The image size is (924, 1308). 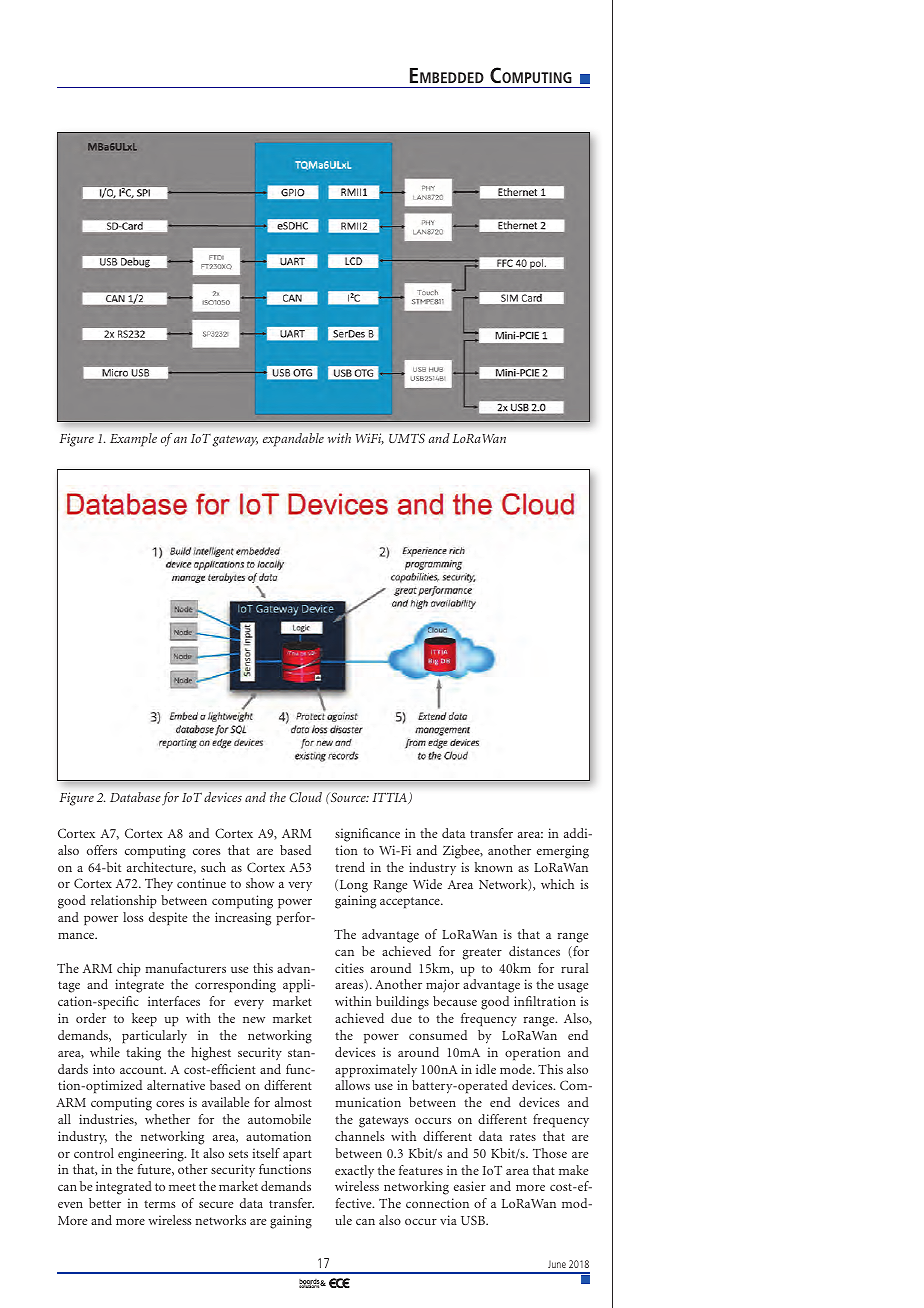 I want to click on Cloud, so click(x=305, y=797).
